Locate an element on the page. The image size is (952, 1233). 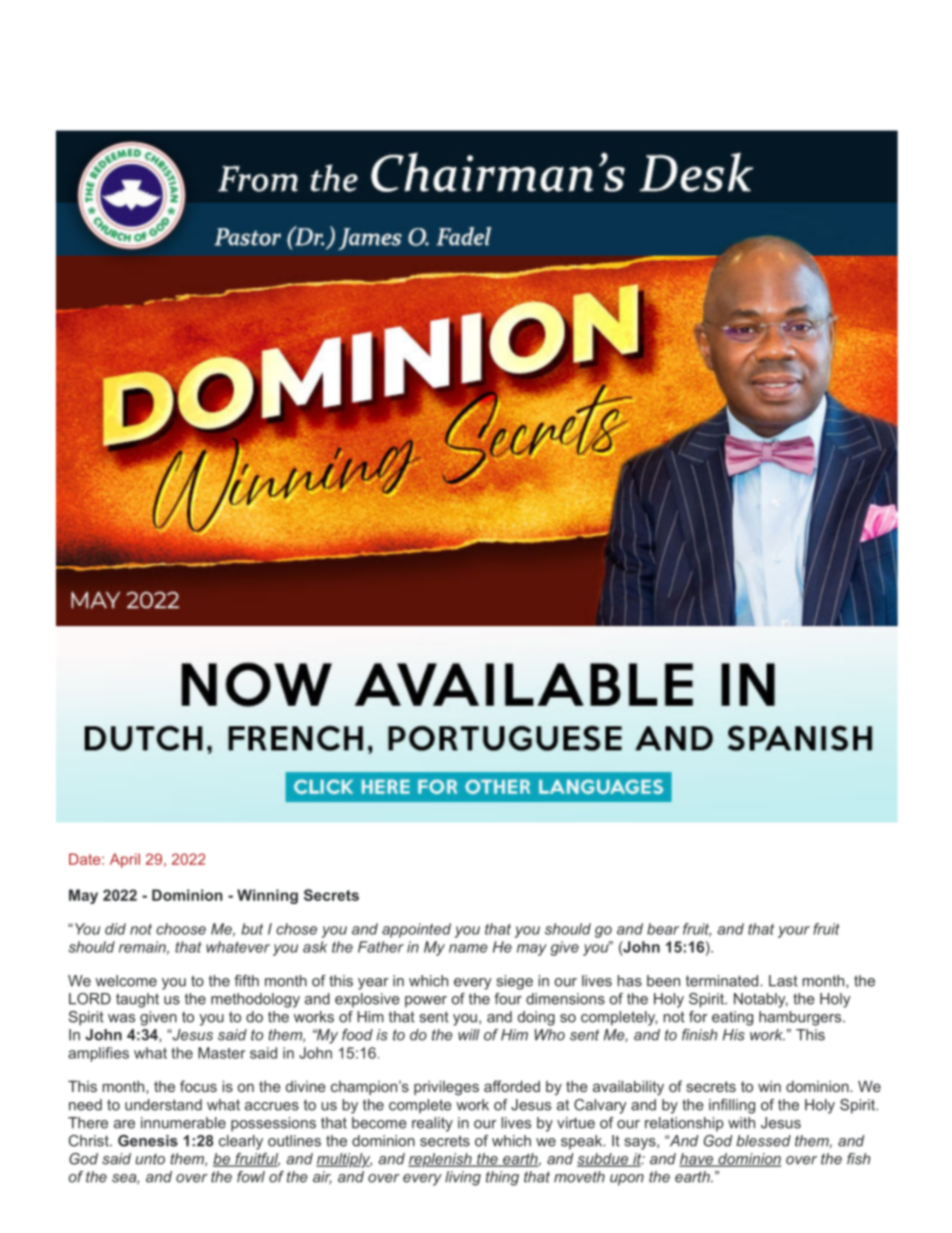
eating is located at coordinates (732, 1018).
